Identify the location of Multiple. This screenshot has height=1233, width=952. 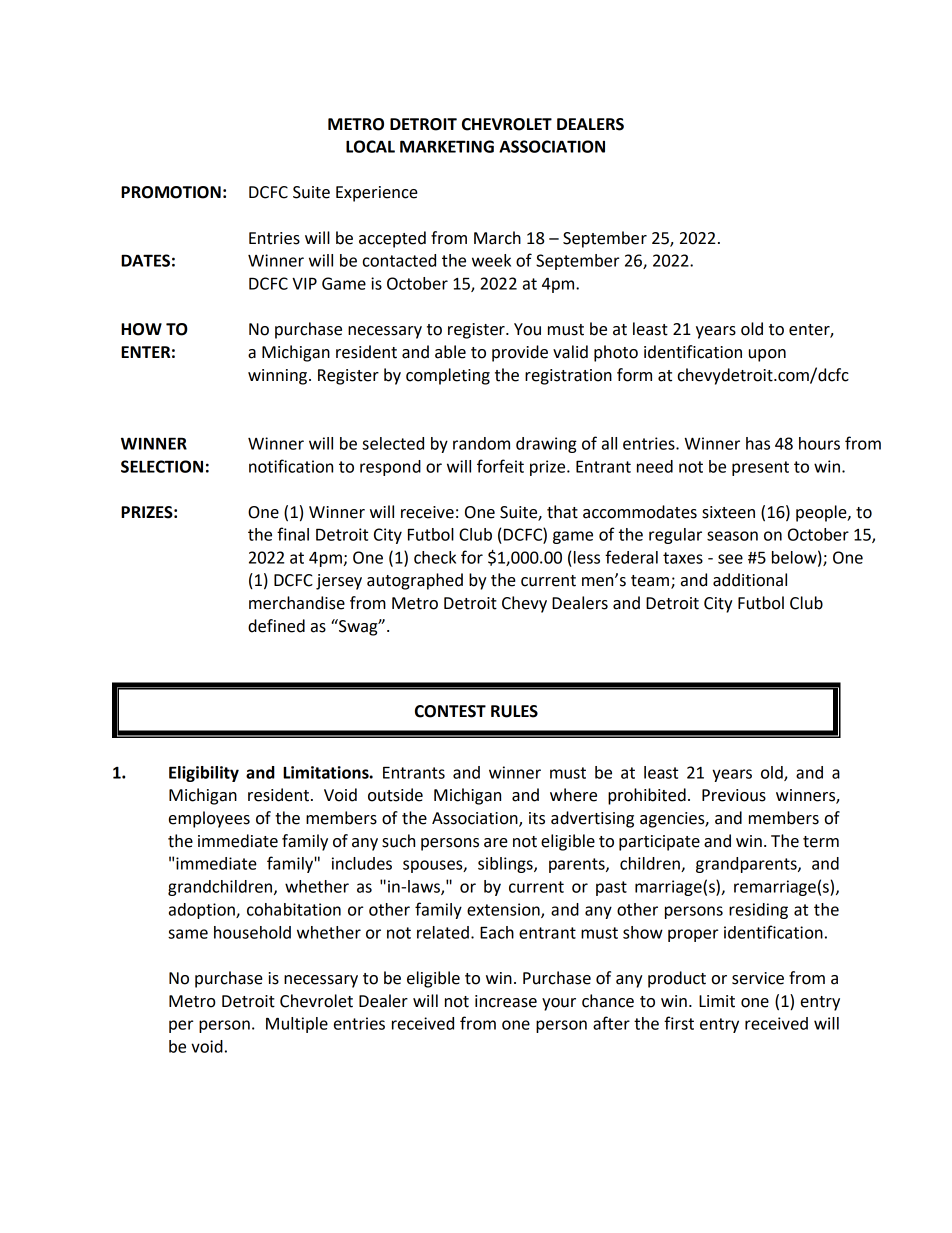
(297, 1025).
